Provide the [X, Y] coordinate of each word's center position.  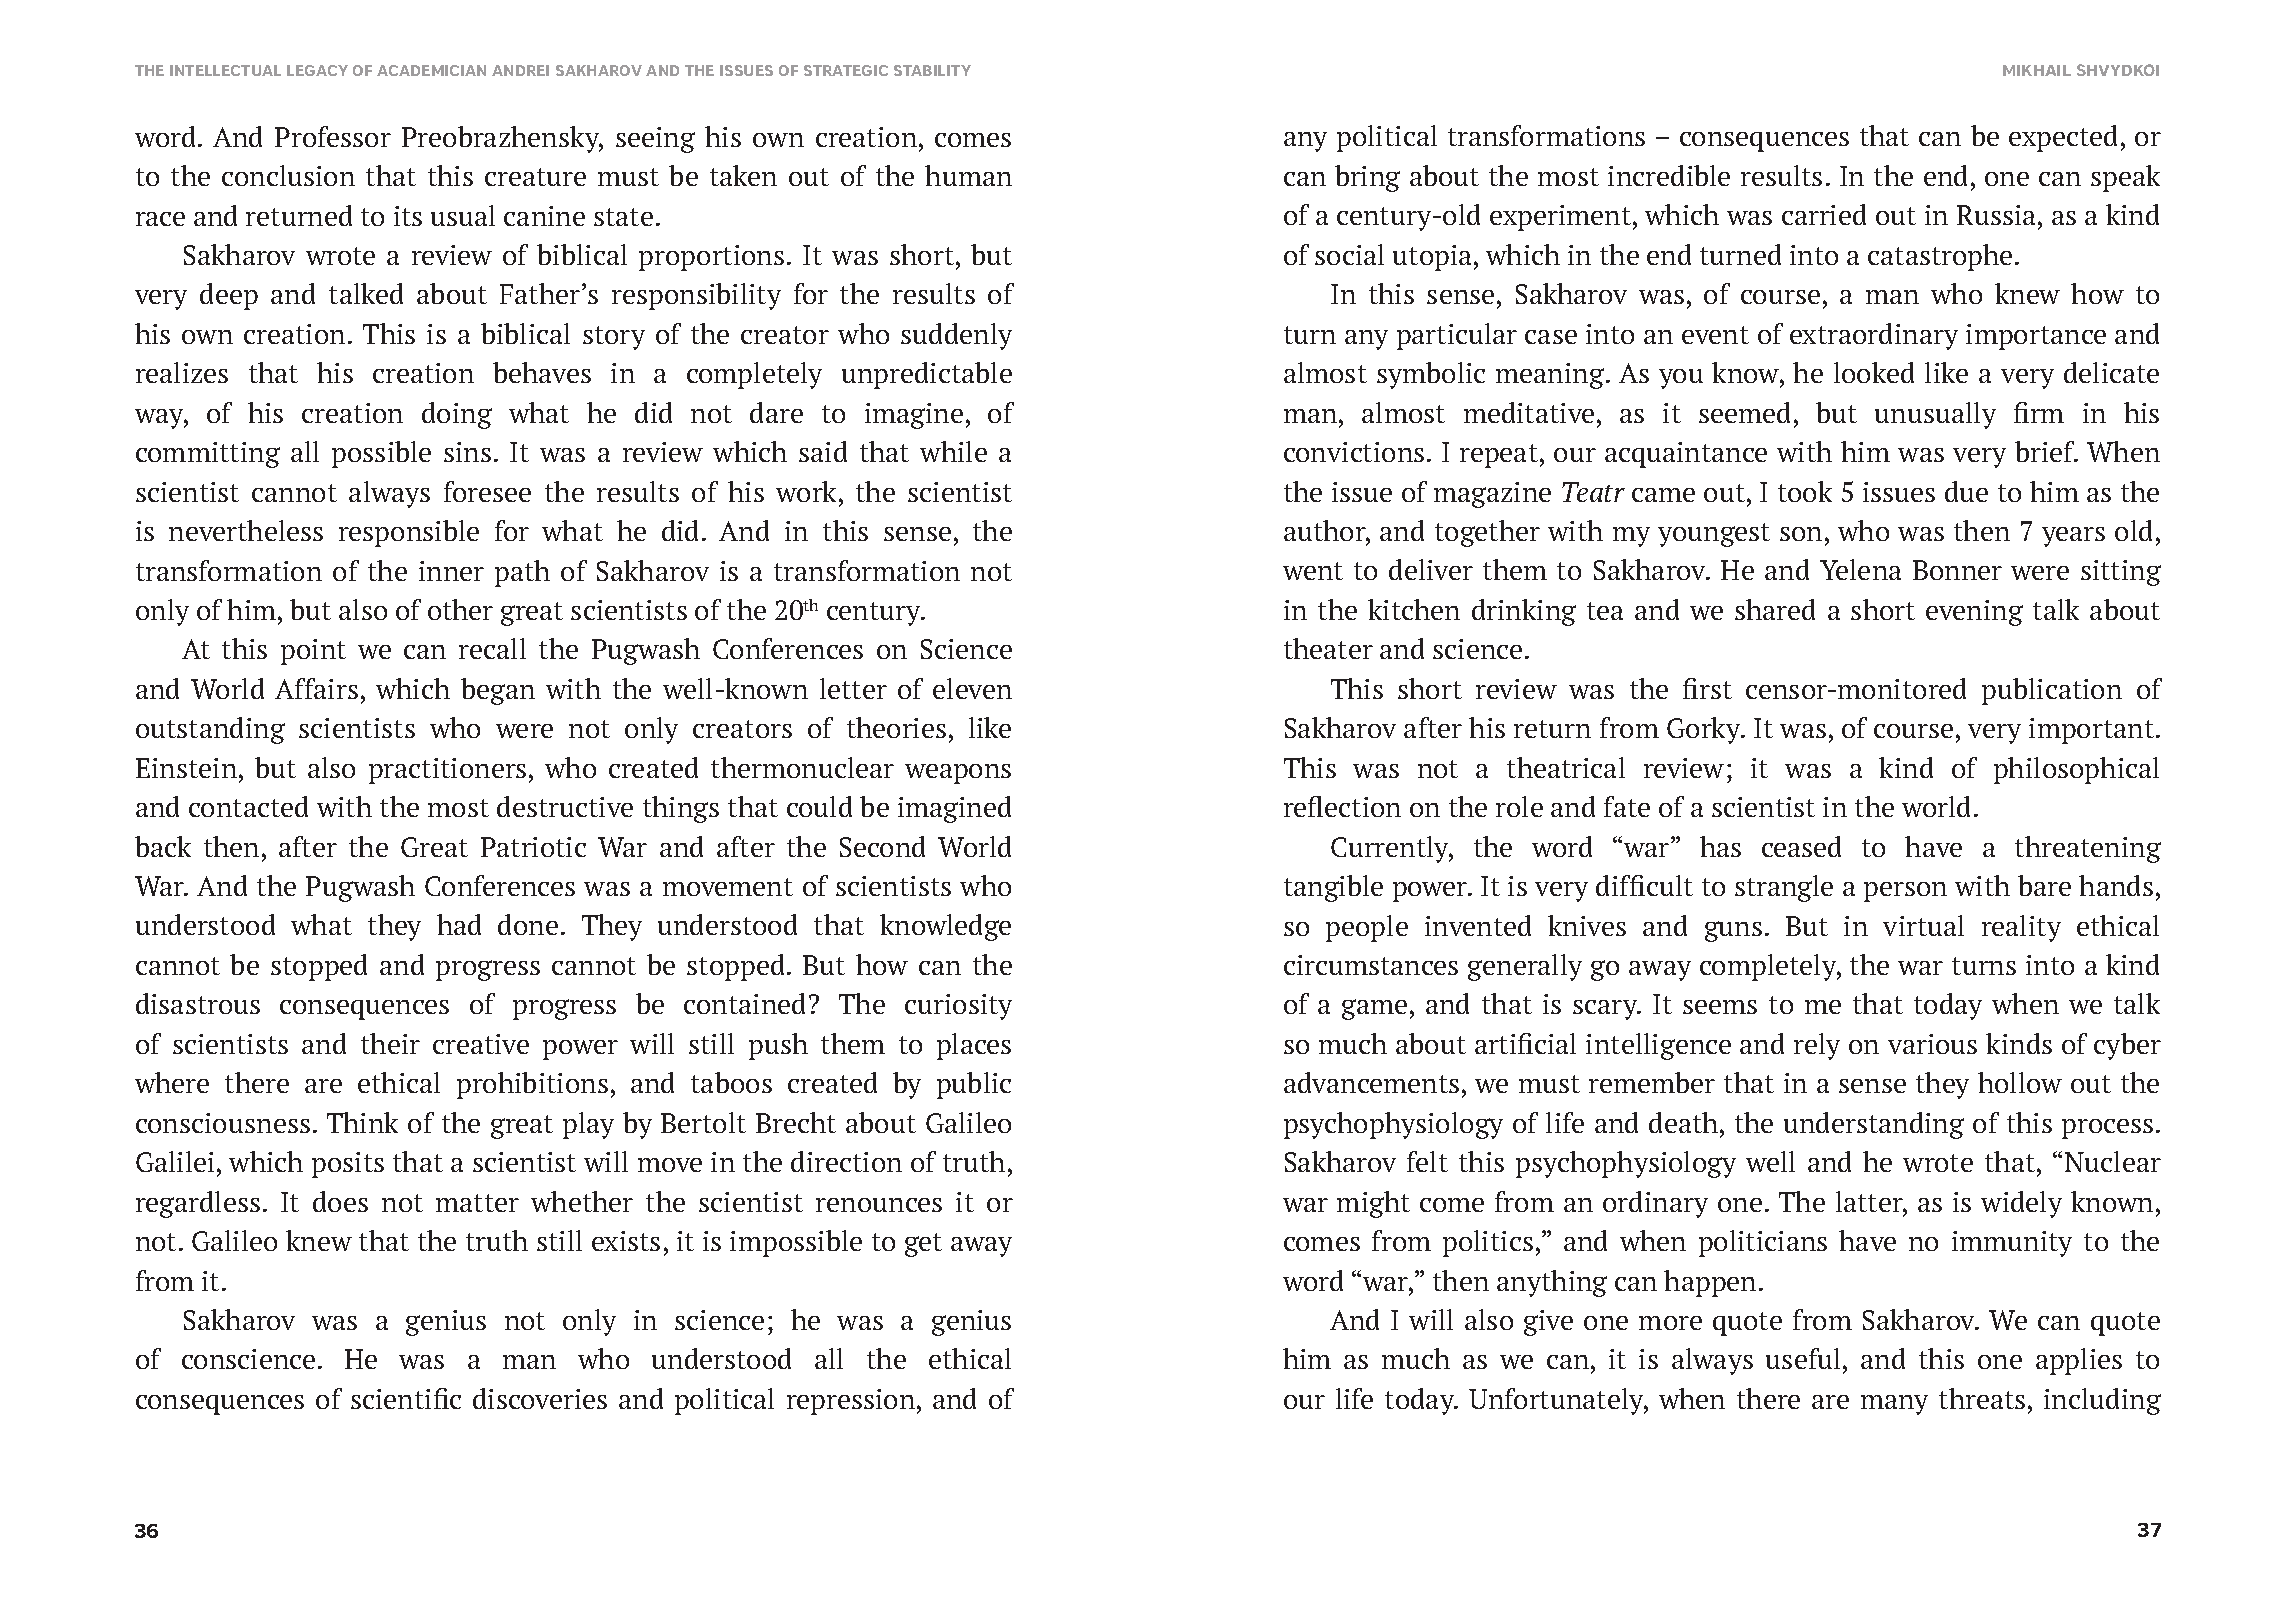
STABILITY [932, 70]
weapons [958, 774]
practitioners [447, 771]
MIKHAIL [2037, 70]
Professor [333, 136]
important [2093, 731]
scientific [406, 1398]
